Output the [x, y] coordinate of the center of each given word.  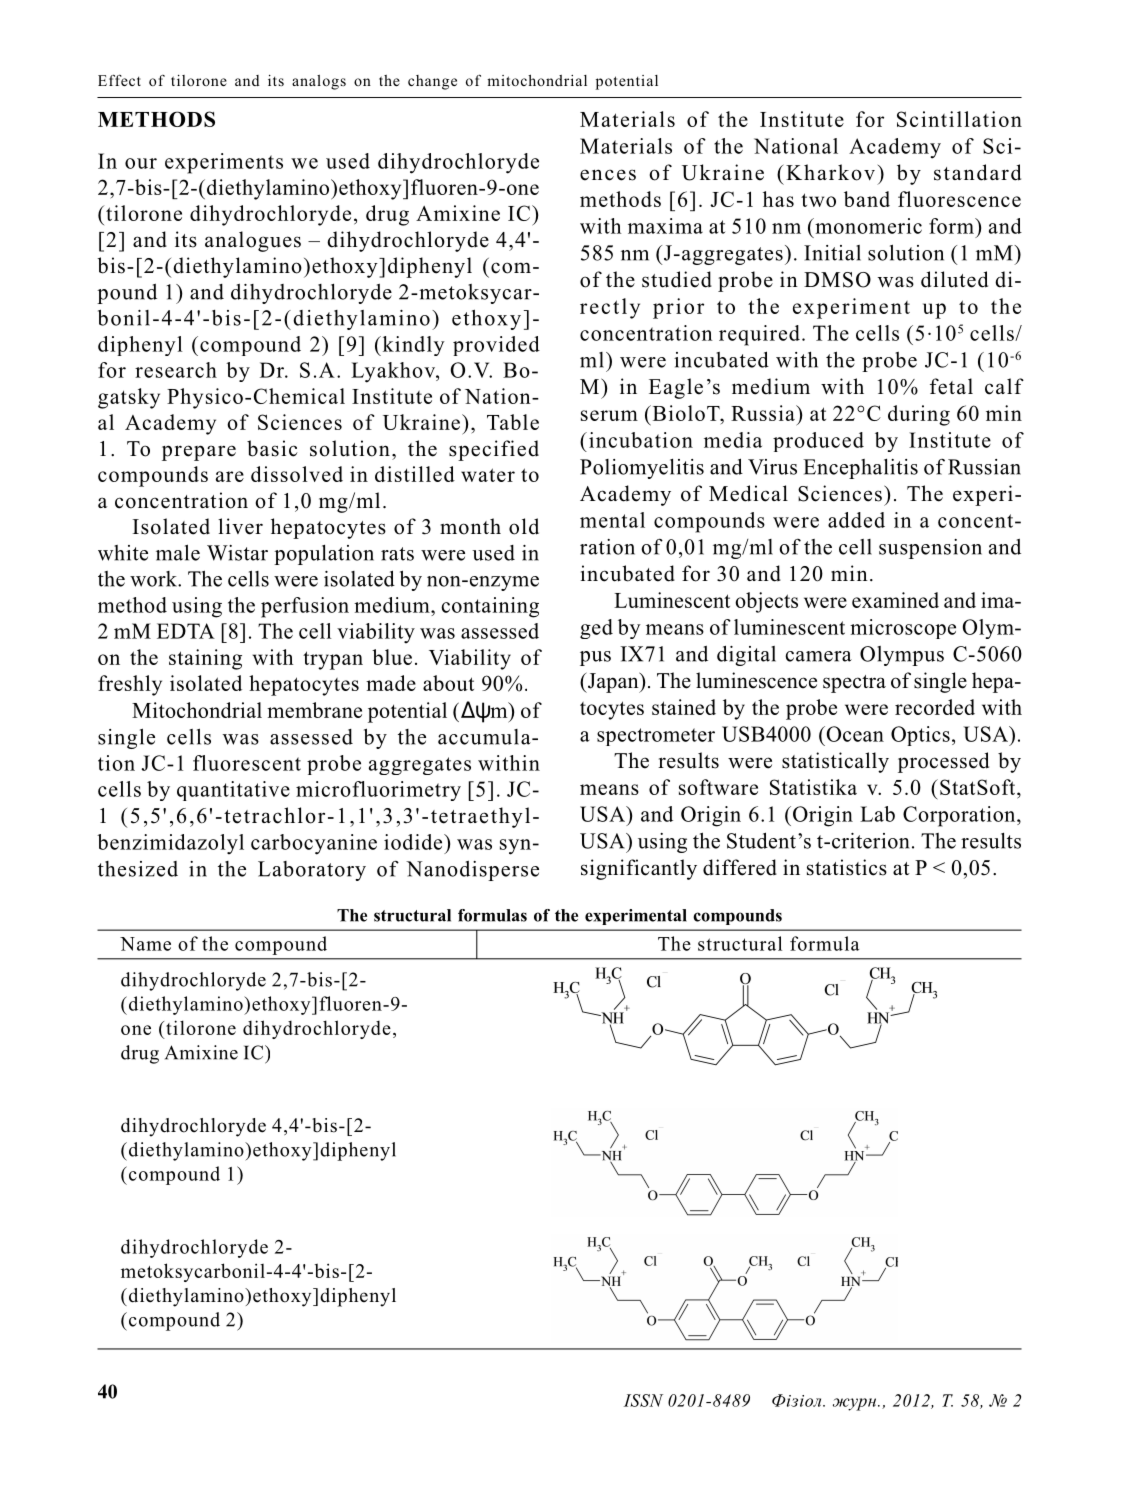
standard [977, 172]
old [524, 526]
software [718, 787]
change [432, 82]
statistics [847, 867]
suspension [930, 549]
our [141, 163]
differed [740, 867]
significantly [639, 869]
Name [145, 944]
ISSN [643, 1400]
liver [240, 526]
